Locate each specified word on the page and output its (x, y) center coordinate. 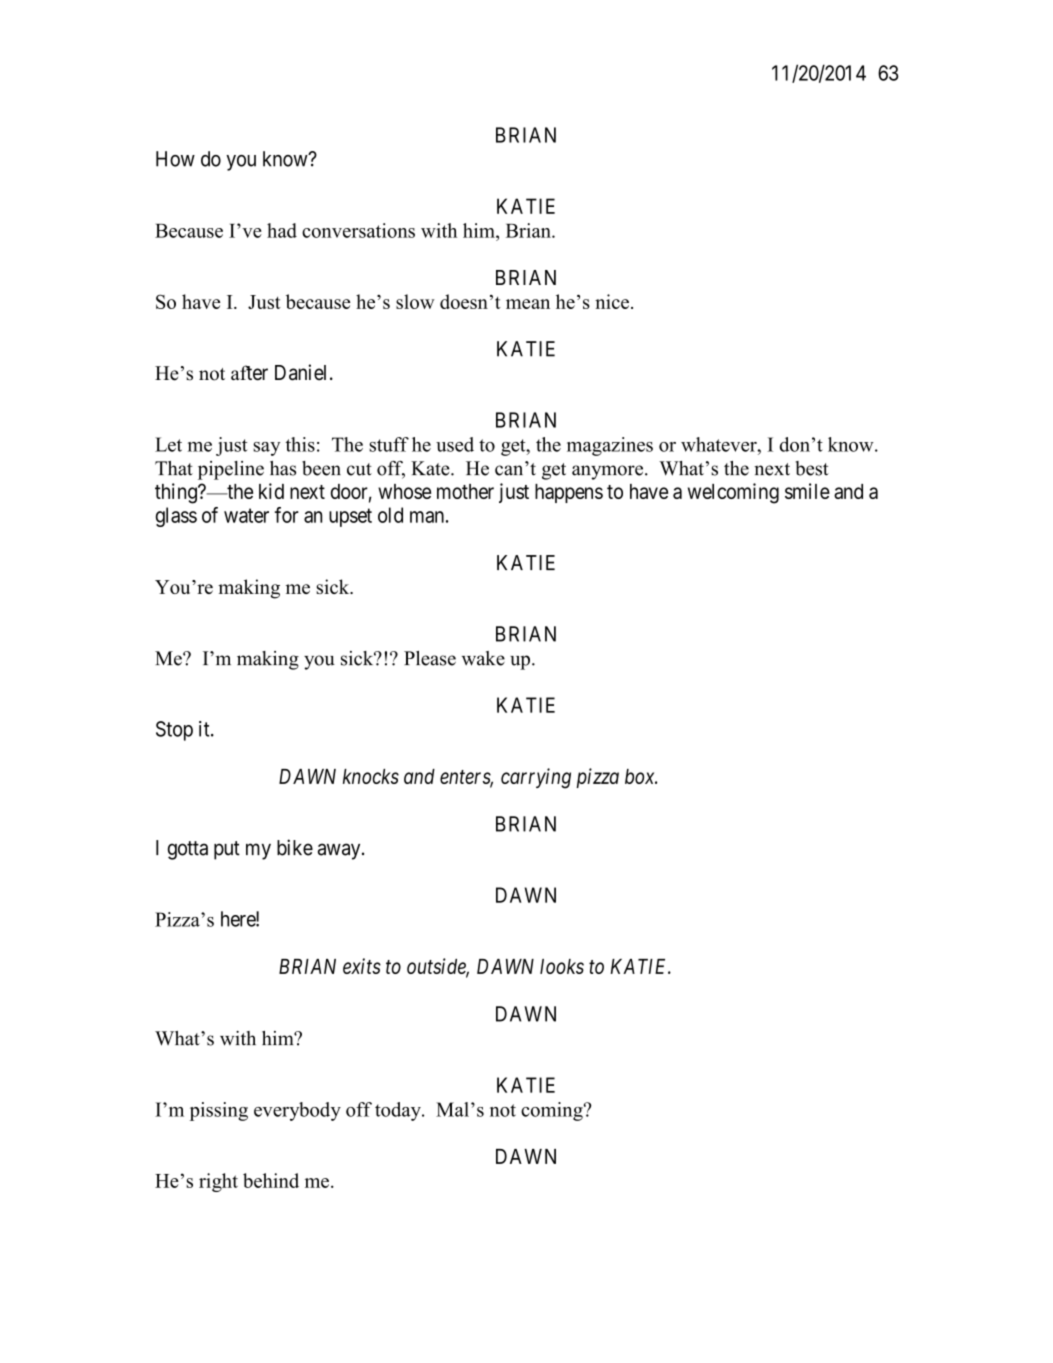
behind (271, 1180)
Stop (174, 731)
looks (562, 966)
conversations (358, 230)
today (399, 1111)
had (282, 230)
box (641, 776)
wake (483, 658)
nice (612, 301)
